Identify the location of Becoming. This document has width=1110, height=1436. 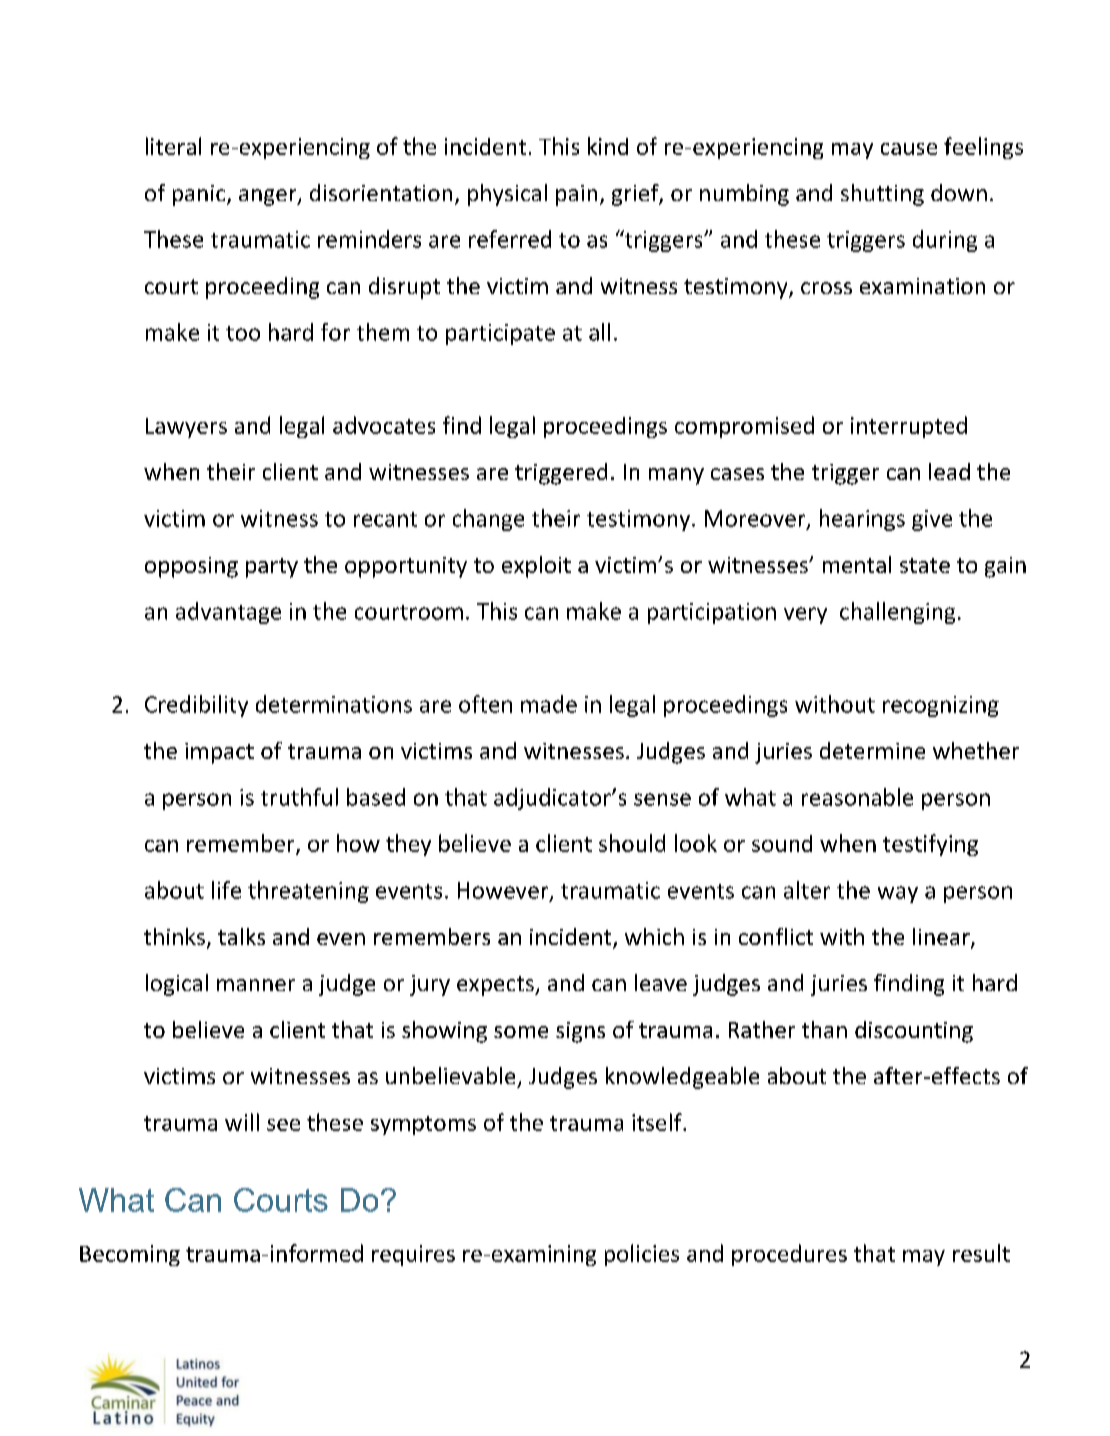
(130, 1255).
